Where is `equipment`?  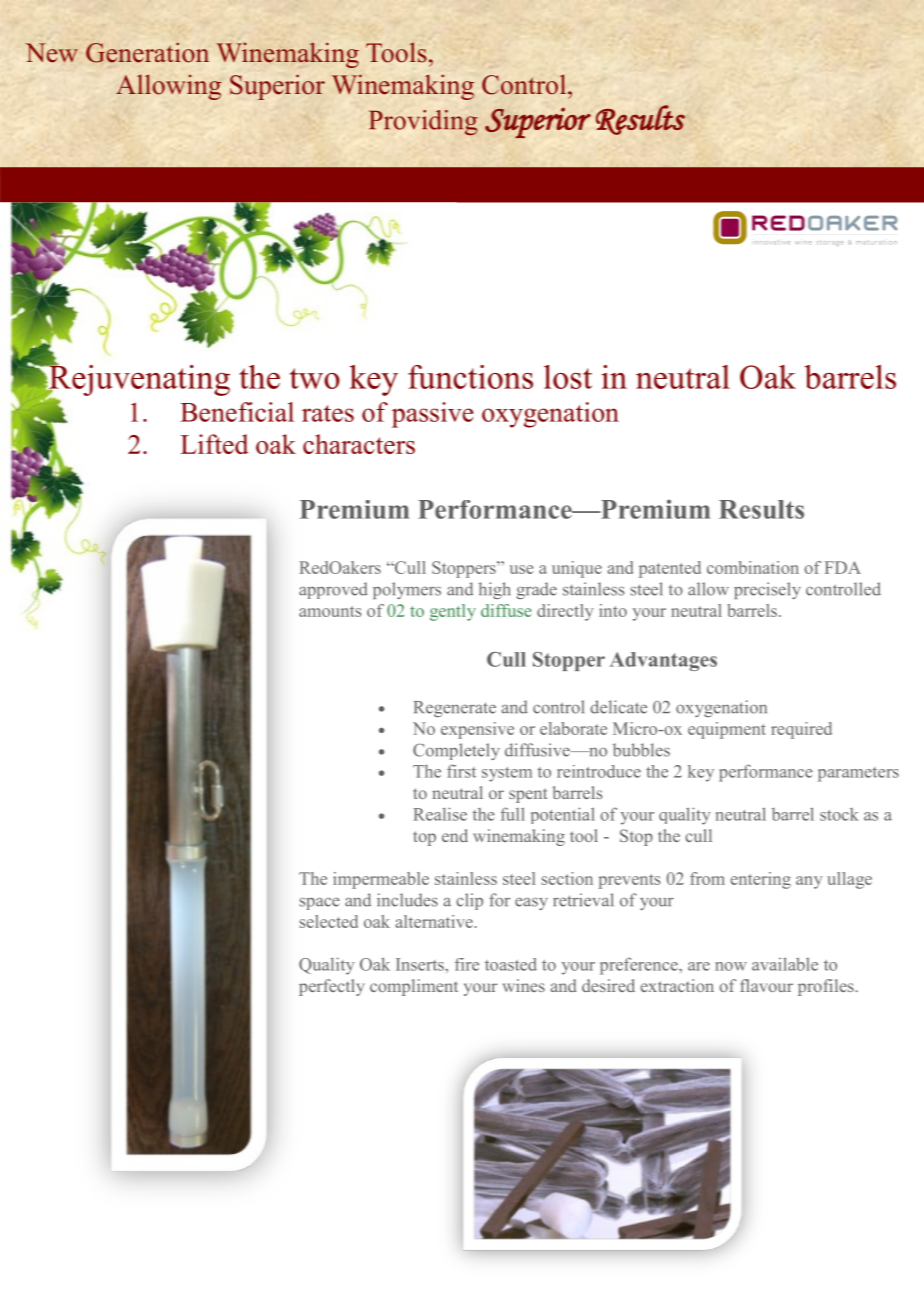
equipment is located at coordinates (727, 730).
